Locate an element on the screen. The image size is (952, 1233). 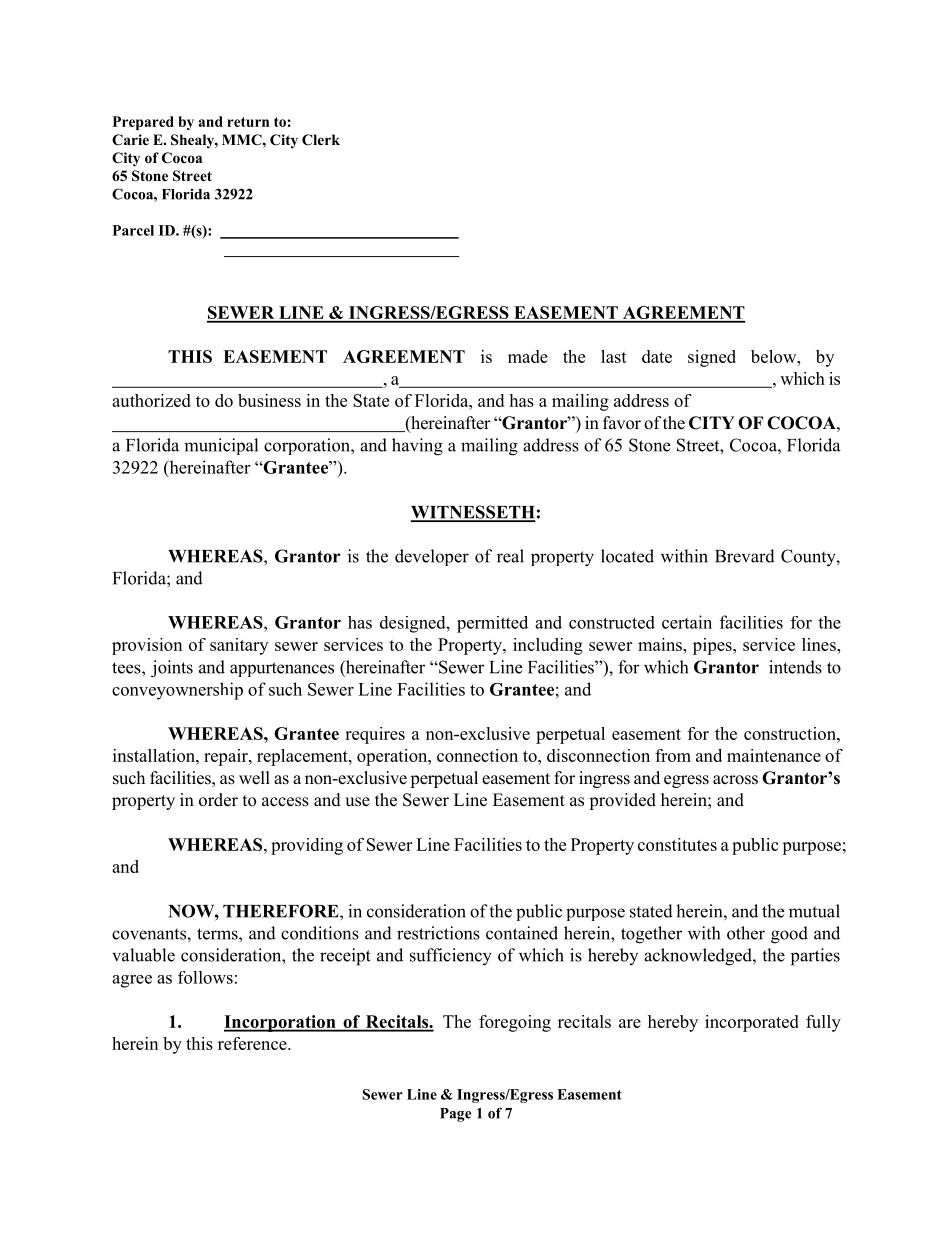
reference is located at coordinates (253, 1043).
